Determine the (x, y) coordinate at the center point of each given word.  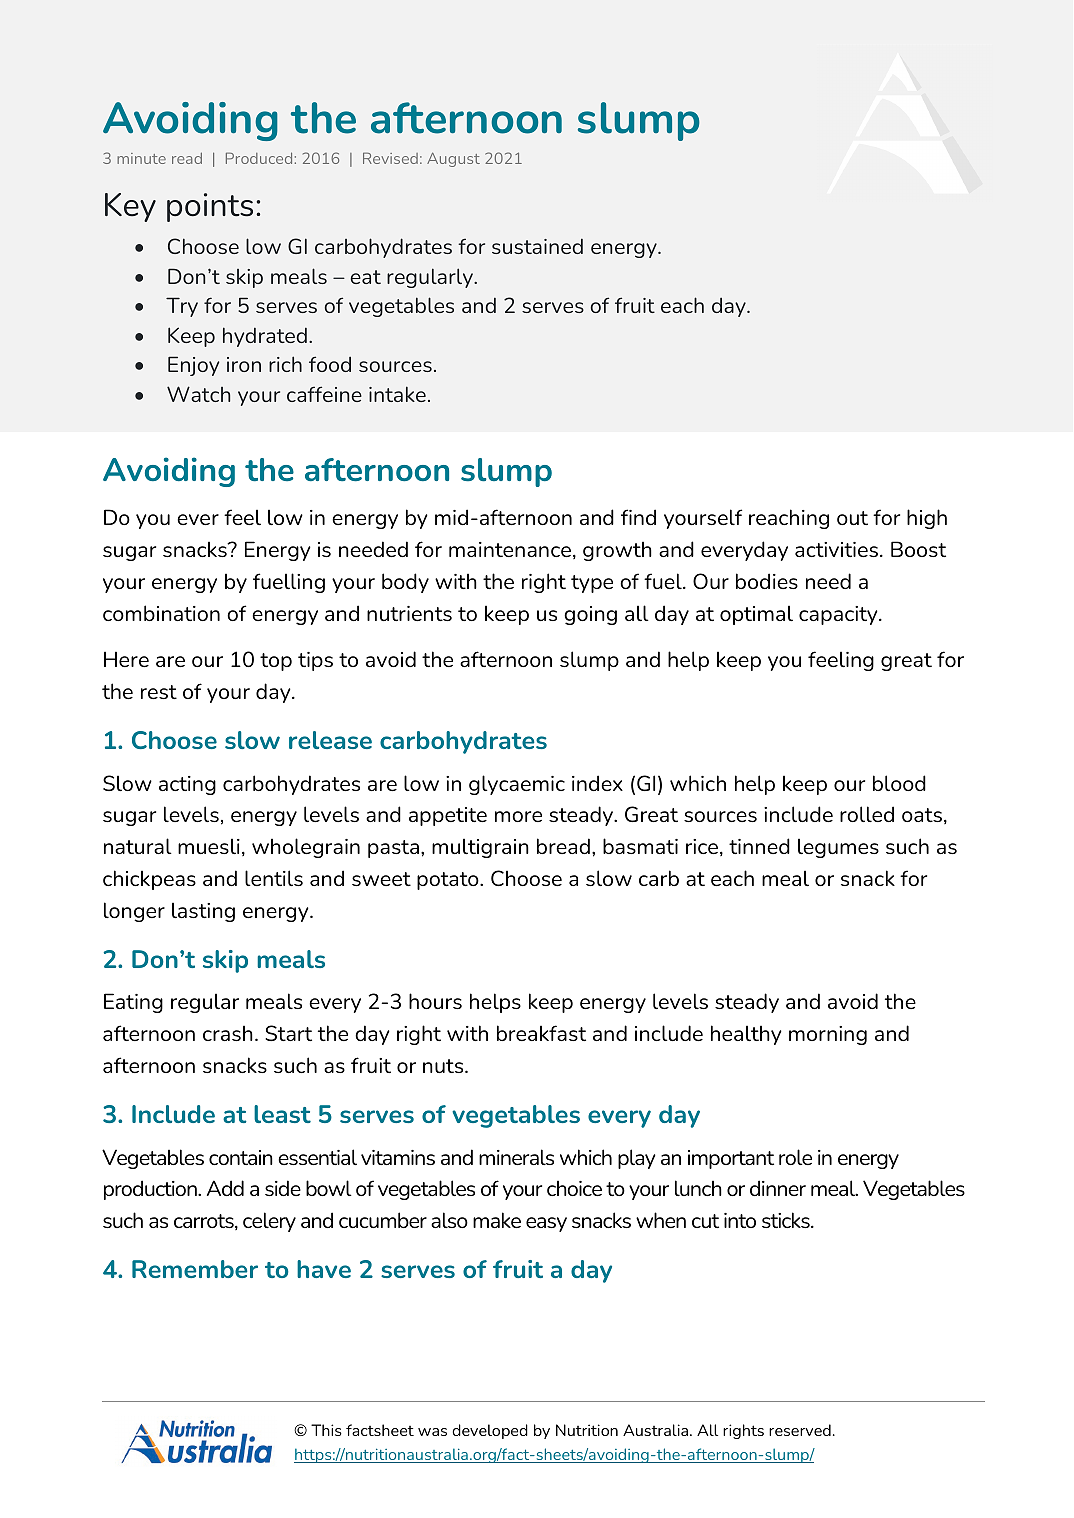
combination (161, 613)
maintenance (510, 549)
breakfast (541, 1033)
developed (490, 1431)
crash (228, 1033)
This (326, 1430)
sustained (537, 246)
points (210, 207)
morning (828, 1035)
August (453, 159)
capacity (839, 615)
